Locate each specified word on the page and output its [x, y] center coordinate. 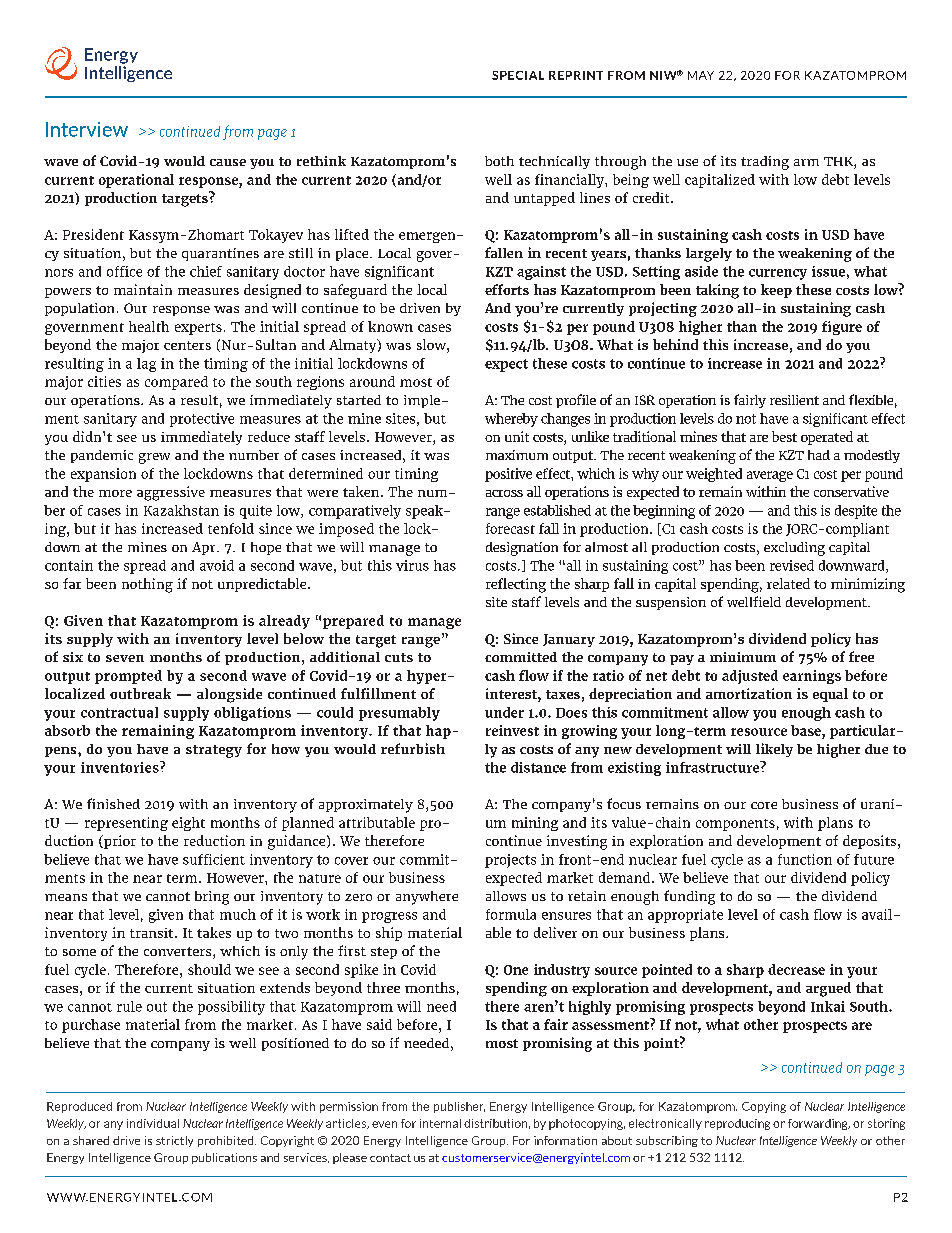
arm [806, 162]
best [784, 436]
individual [153, 1123]
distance [538, 767]
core [764, 805]
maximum [517, 455]
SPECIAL [518, 75]
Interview [87, 129]
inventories [121, 767]
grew [154, 458]
